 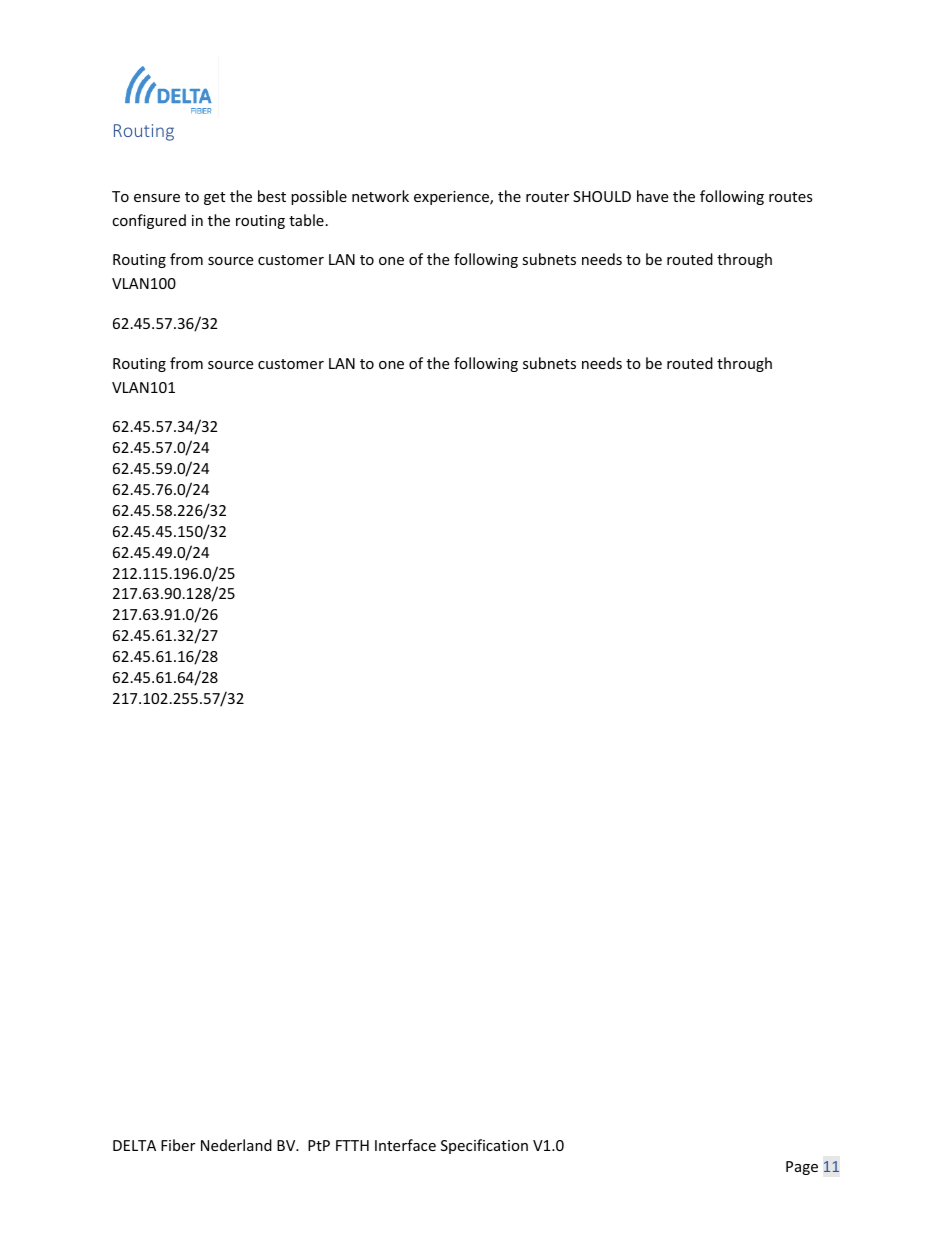 I want to click on table, so click(x=306, y=220).
